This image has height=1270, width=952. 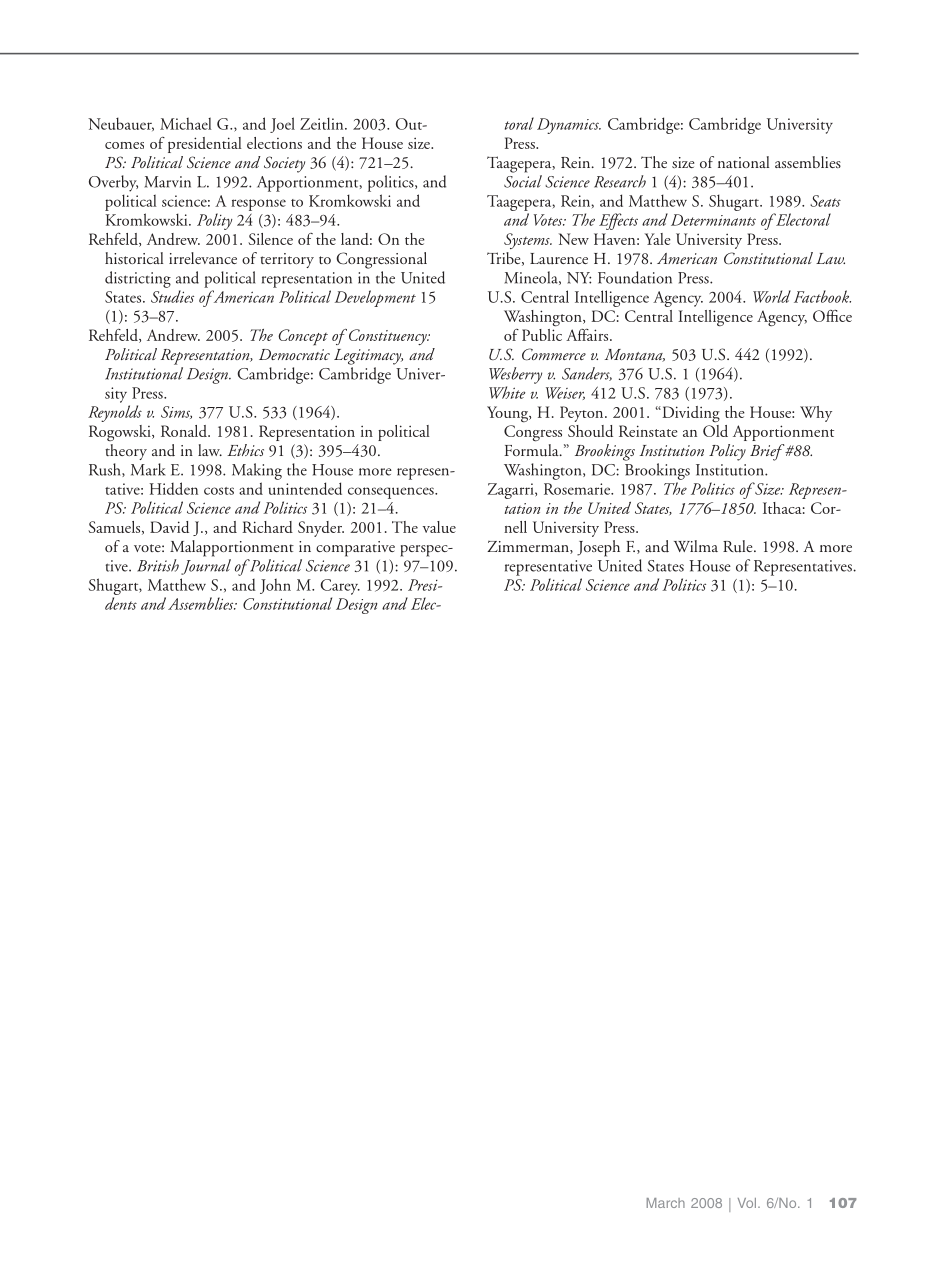 What do you see at coordinates (743, 162) in the image?
I see `national` at bounding box center [743, 162].
